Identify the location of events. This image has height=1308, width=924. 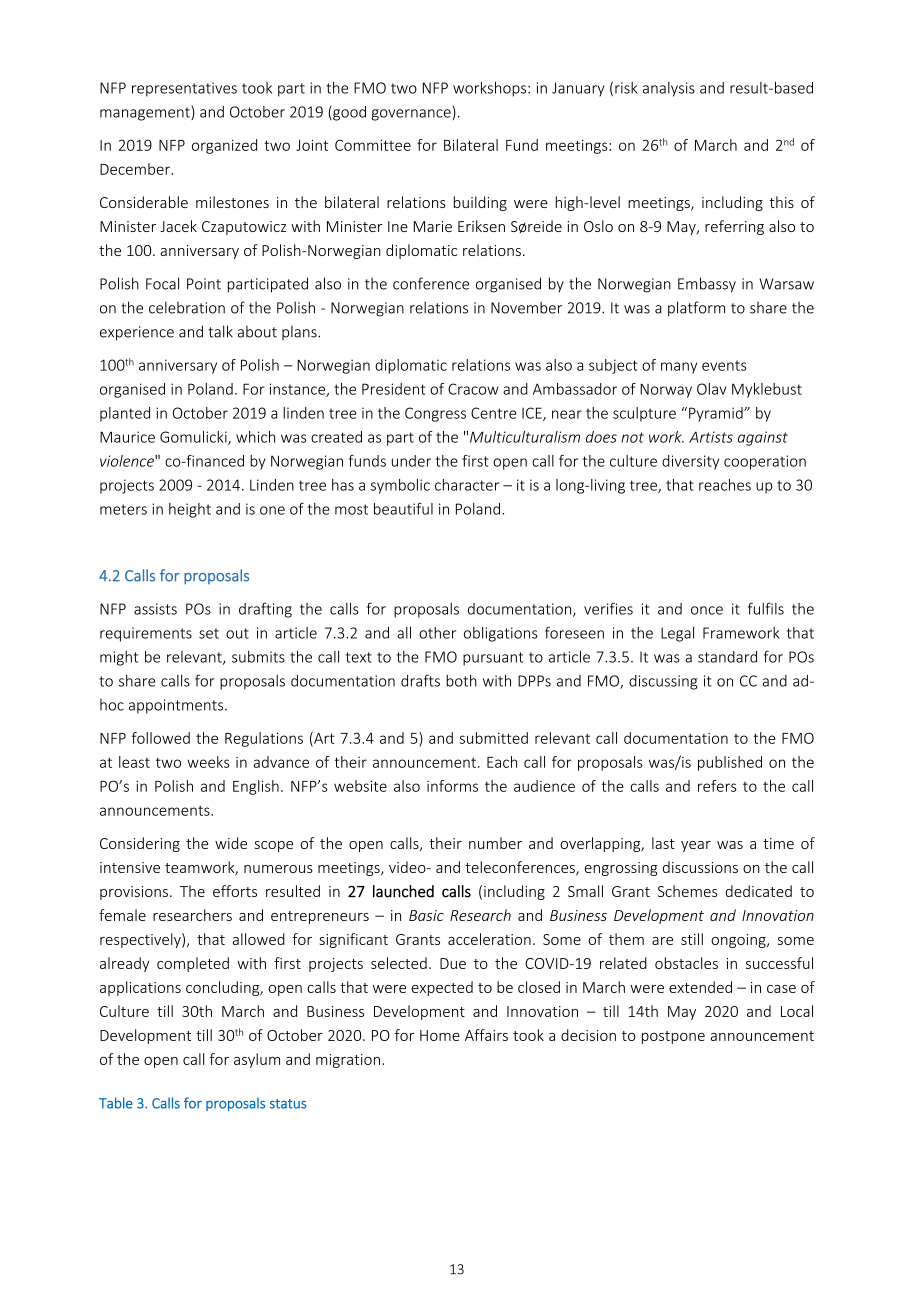
(724, 366).
